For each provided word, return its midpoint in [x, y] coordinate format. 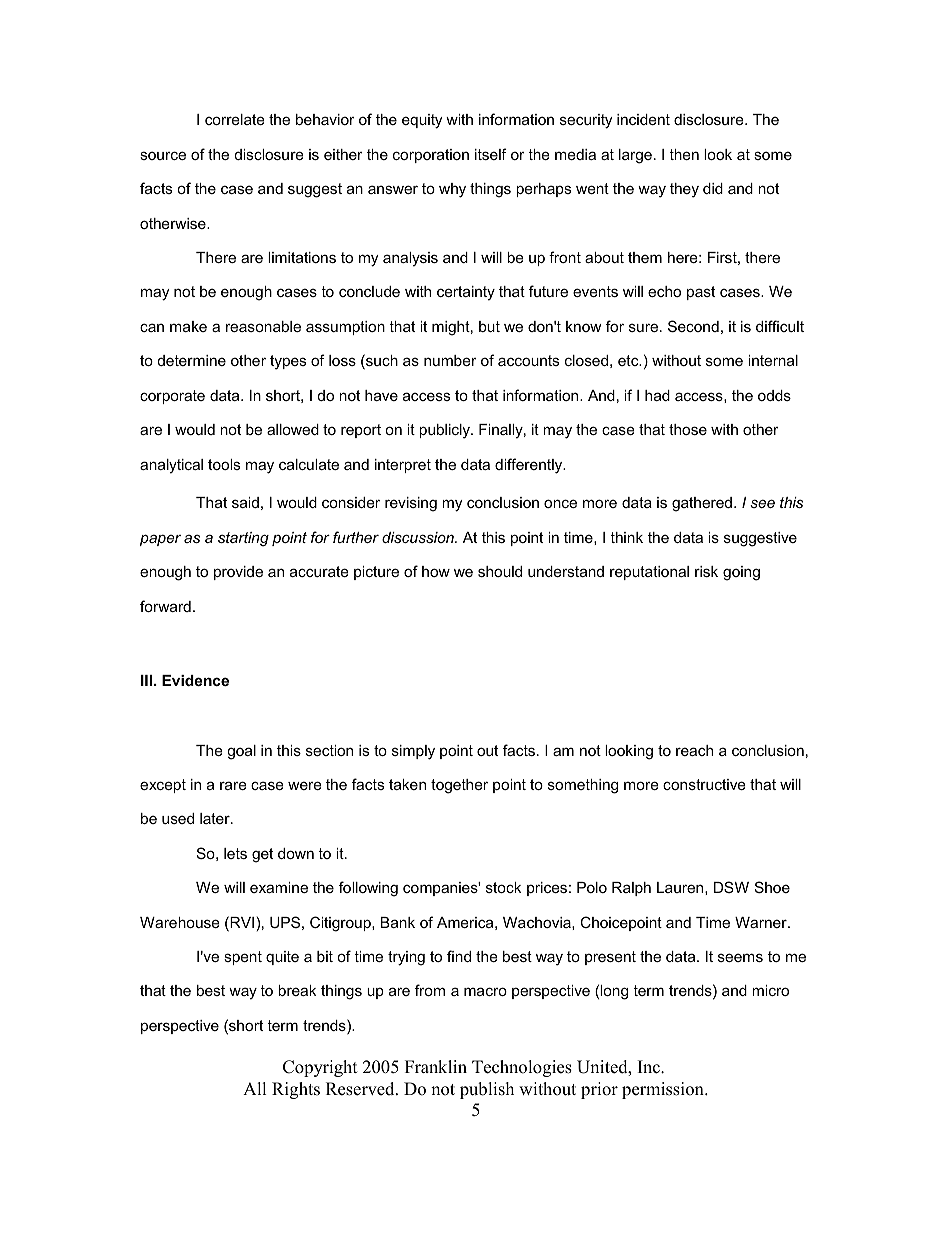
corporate [172, 397]
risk [706, 571]
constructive [704, 784]
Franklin [436, 1066]
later [216, 818]
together [459, 786]
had [657, 395]
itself [491, 154]
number [450, 360]
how [436, 571]
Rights [296, 1090]
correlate [235, 119]
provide [238, 573]
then [684, 154]
